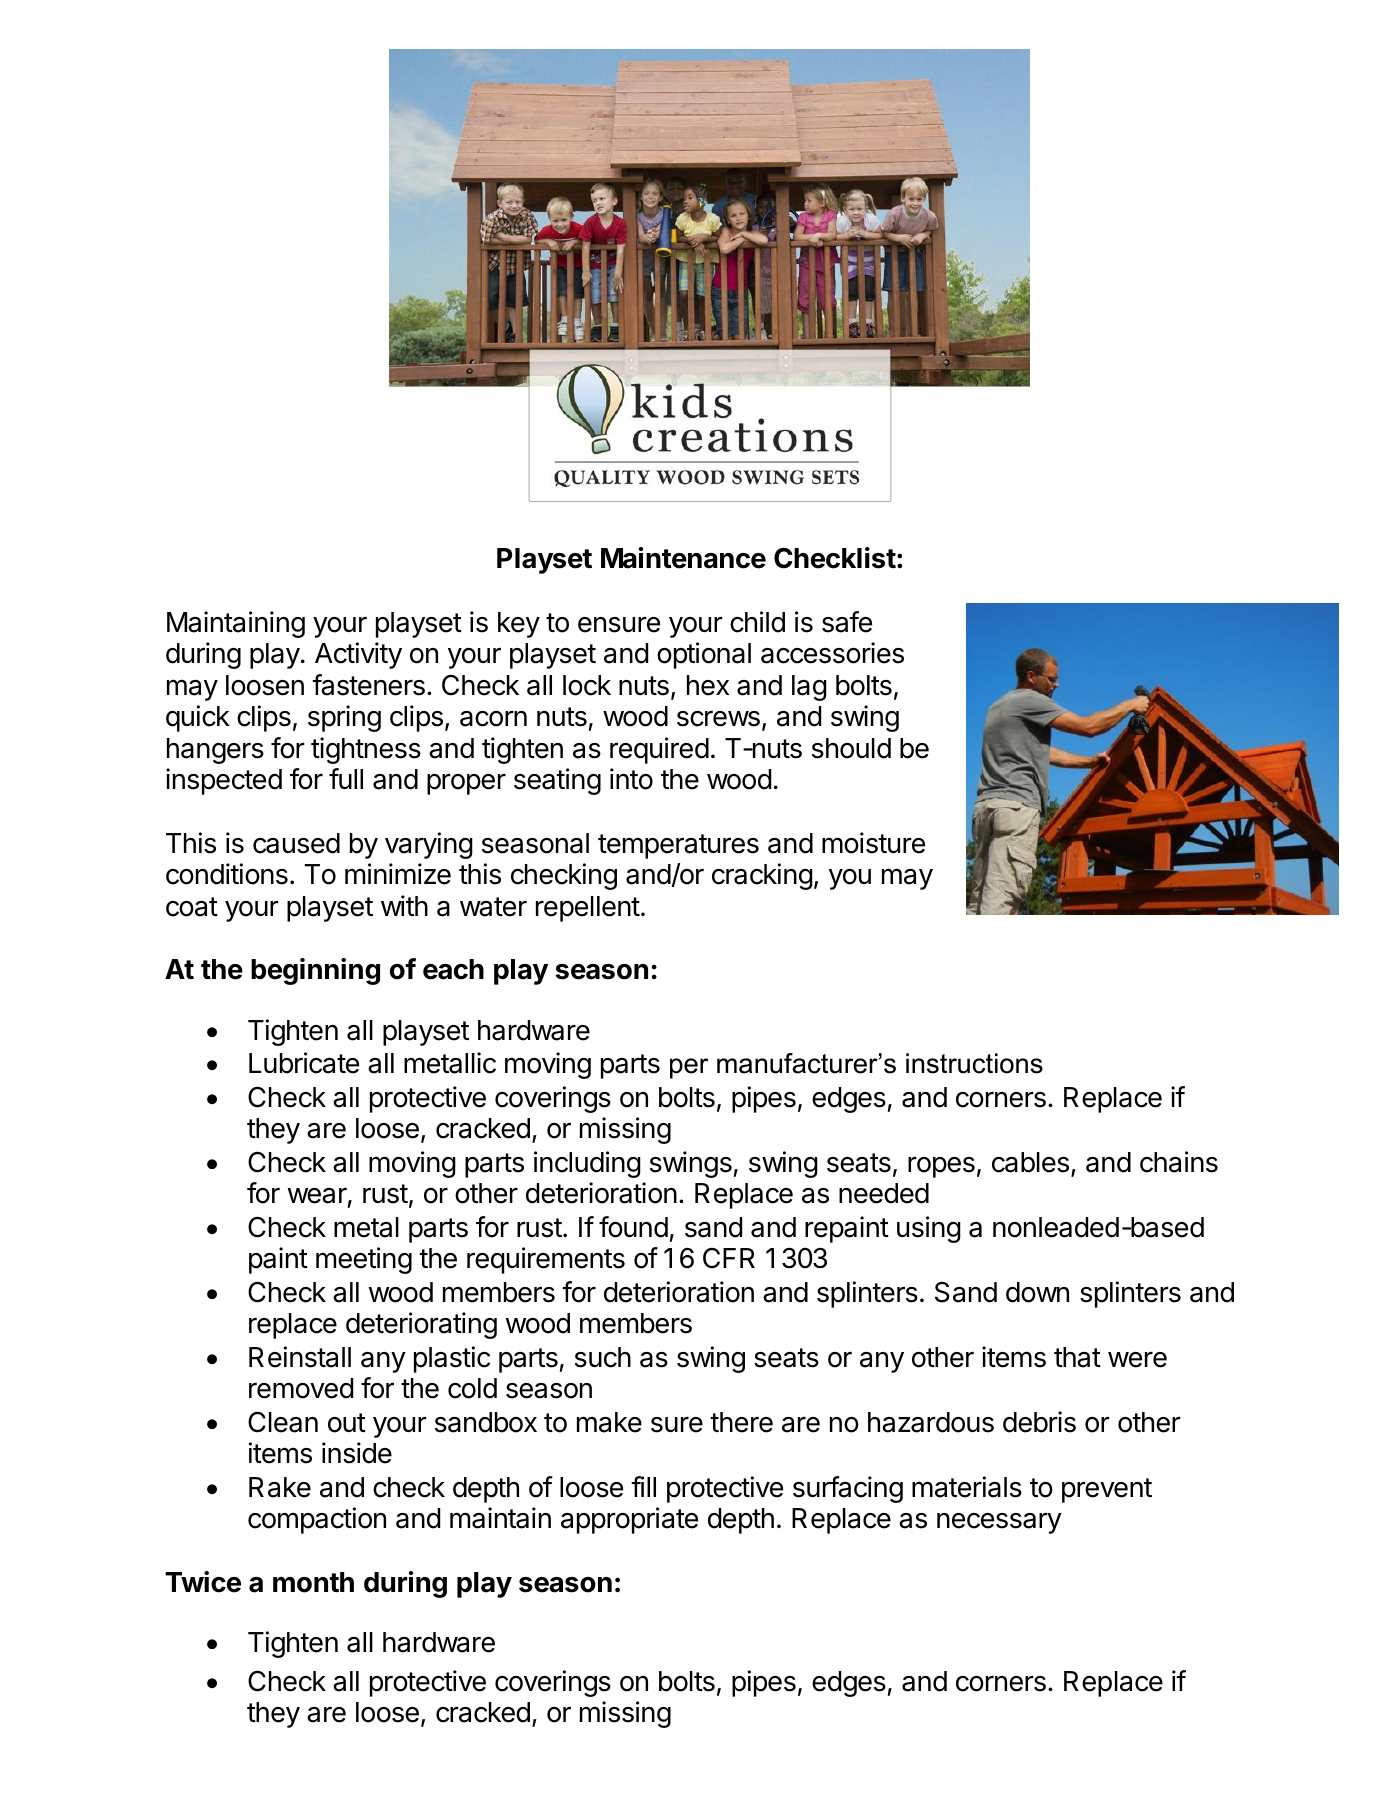 The height and width of the page is (1812, 1400). I want to click on safe, so click(847, 622).
